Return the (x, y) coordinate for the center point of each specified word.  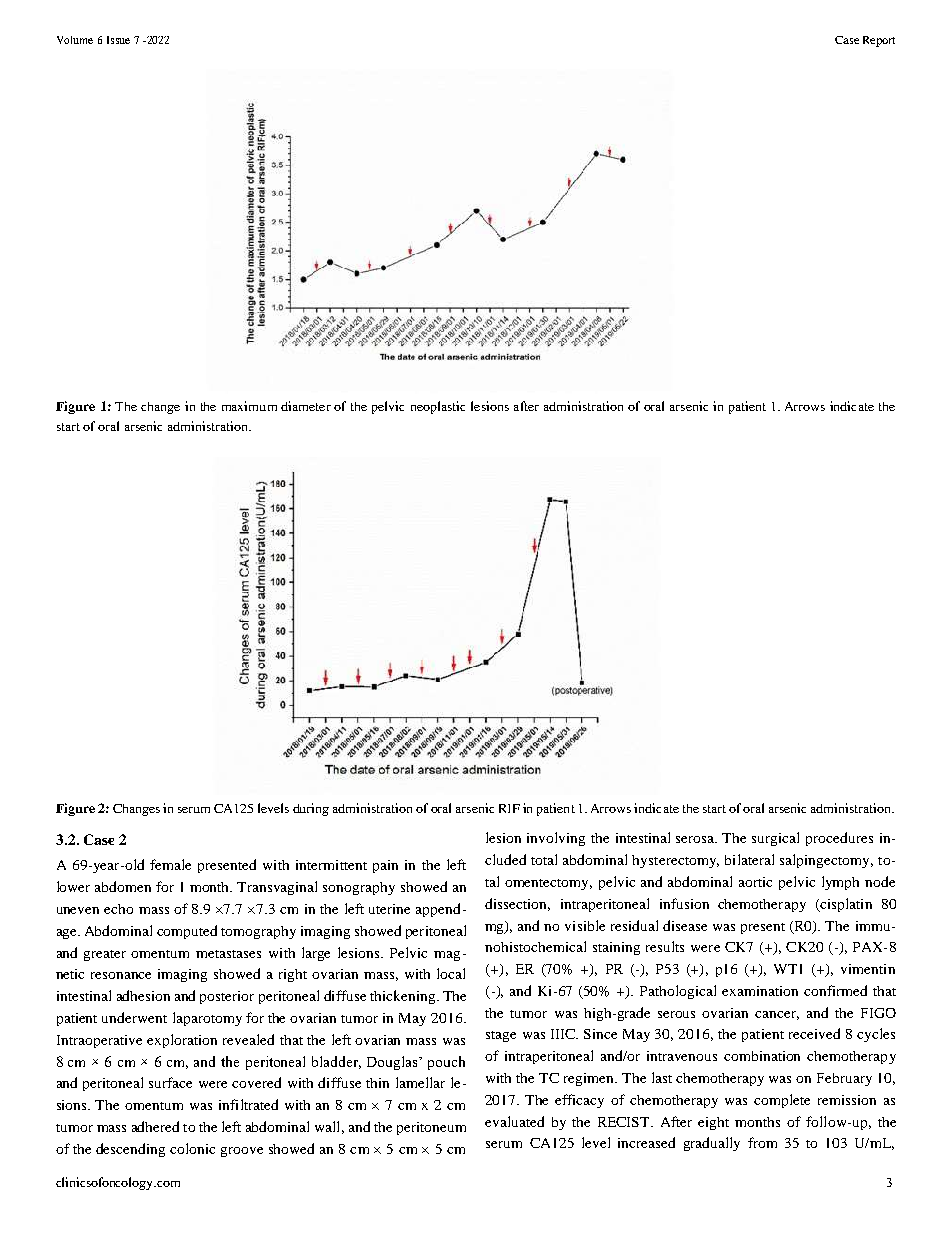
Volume (75, 40)
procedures (839, 839)
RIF (509, 808)
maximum (249, 406)
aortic (755, 882)
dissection (517, 904)
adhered (155, 1126)
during (311, 809)
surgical (775, 839)
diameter (306, 406)
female (170, 864)
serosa (696, 839)
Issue (118, 40)
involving (556, 839)
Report (879, 41)
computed (187, 932)
